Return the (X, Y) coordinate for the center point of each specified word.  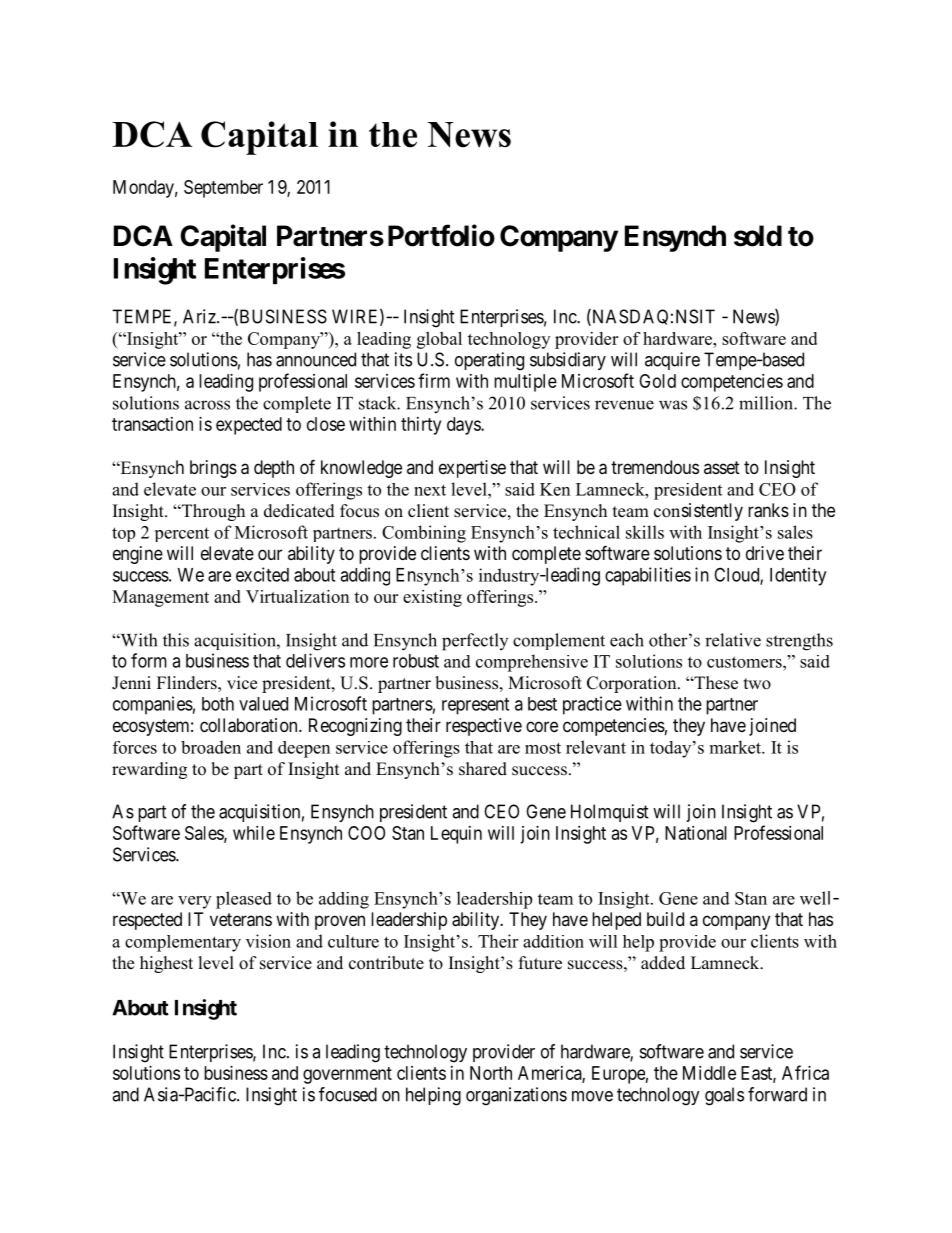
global (439, 340)
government (347, 1075)
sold (758, 236)
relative (733, 640)
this (176, 640)
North (491, 1073)
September (223, 189)
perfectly (475, 642)
